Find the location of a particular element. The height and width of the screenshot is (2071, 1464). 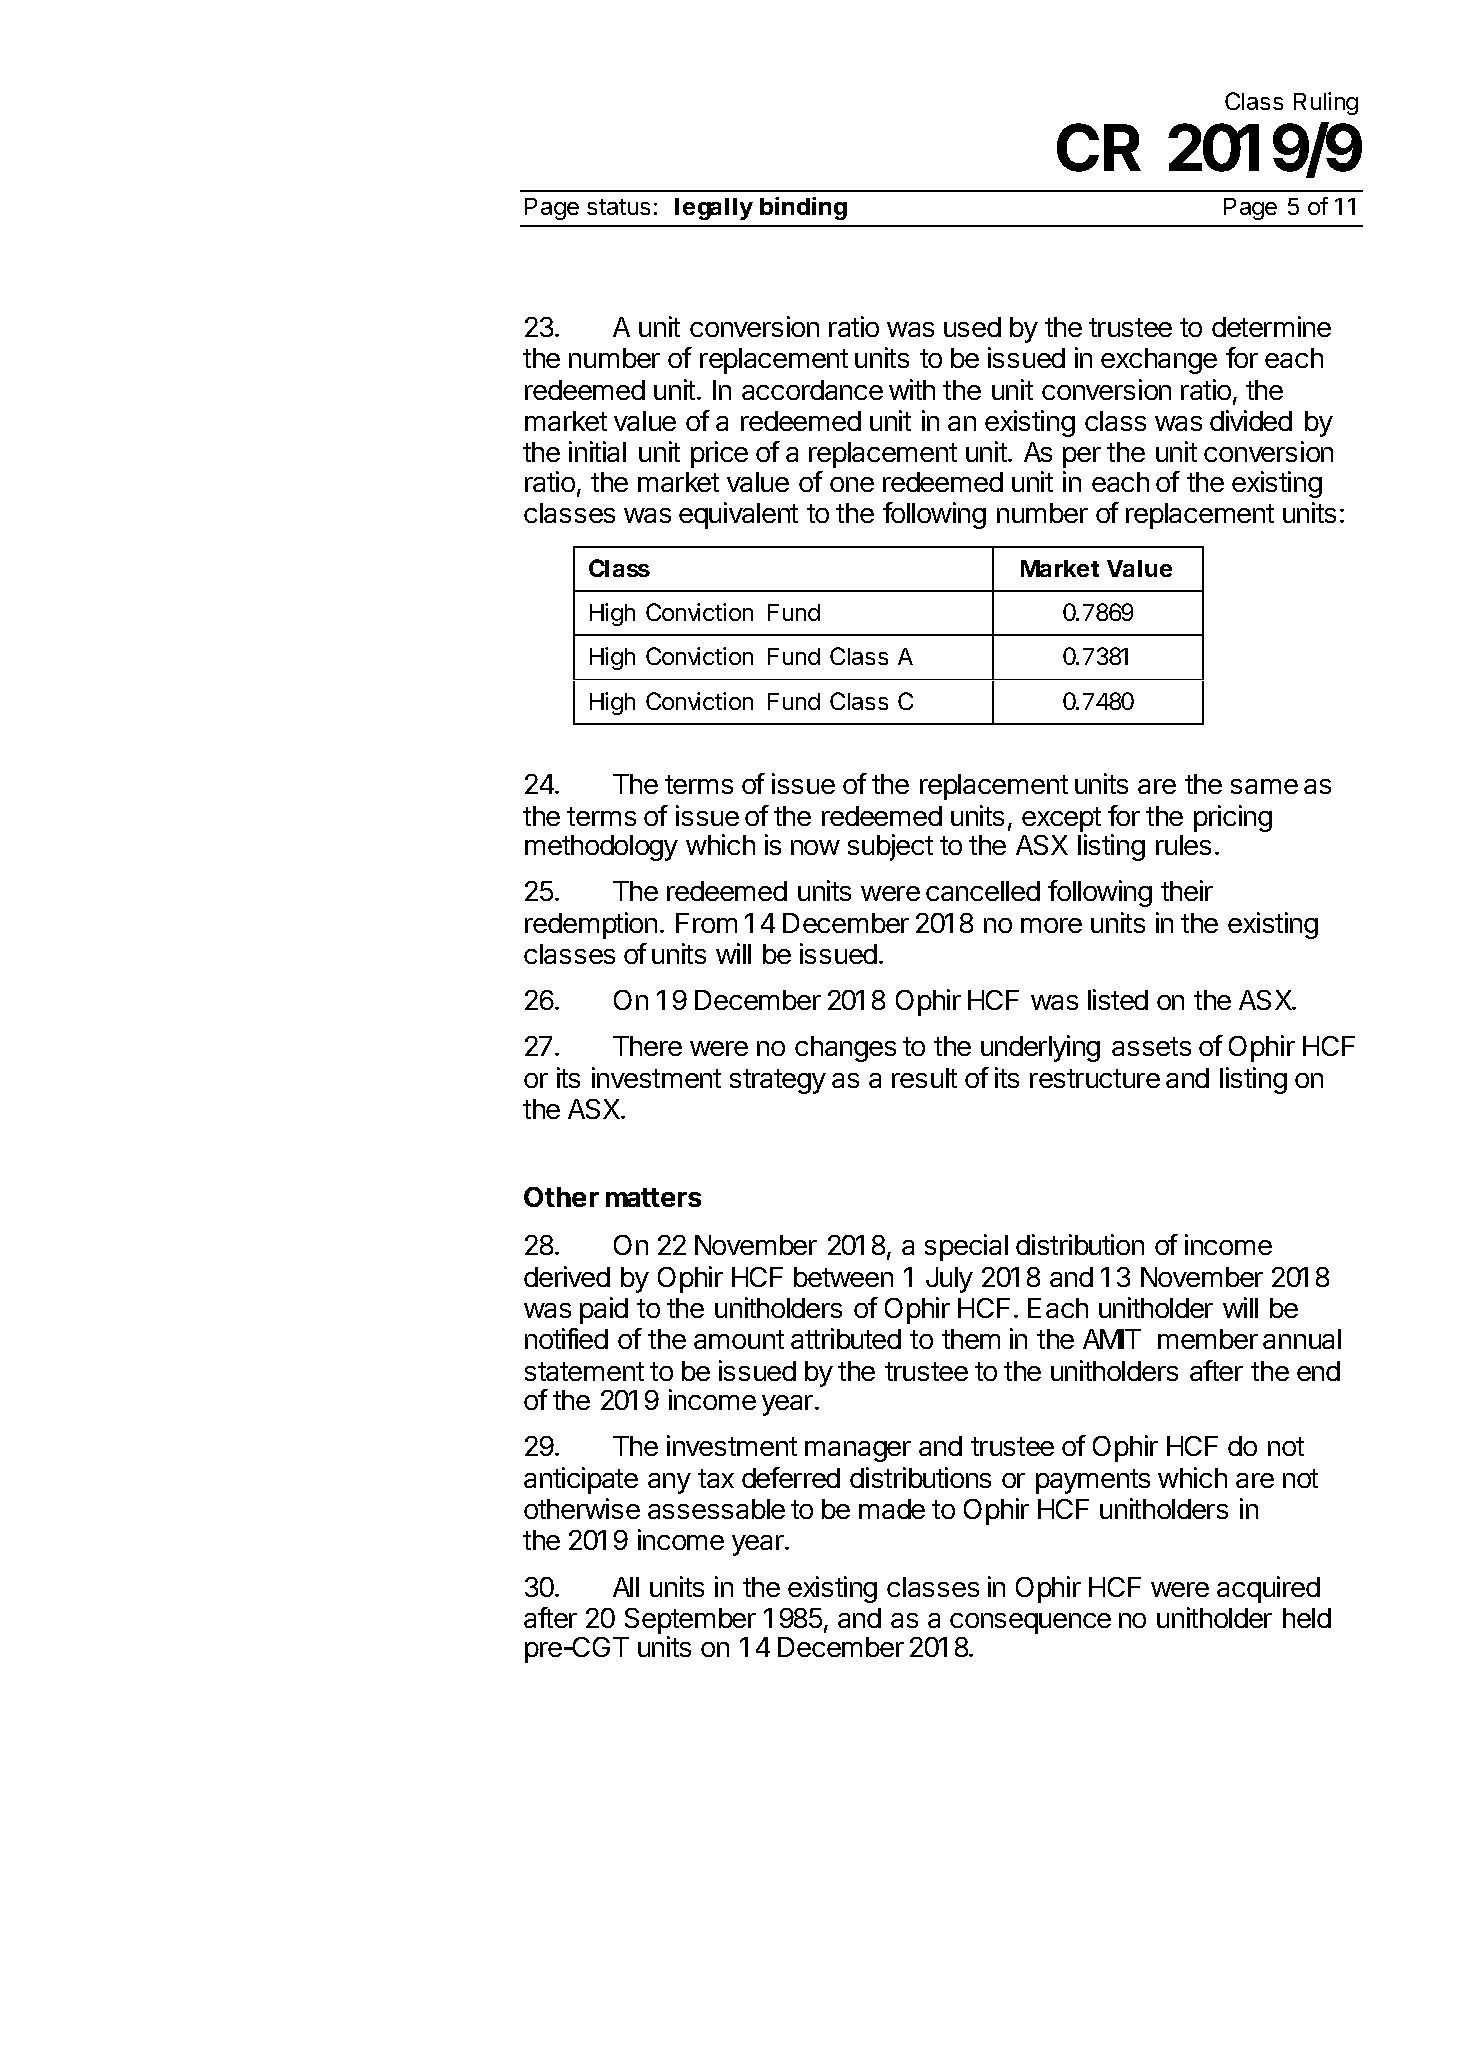

September is located at coordinates (690, 1622).
